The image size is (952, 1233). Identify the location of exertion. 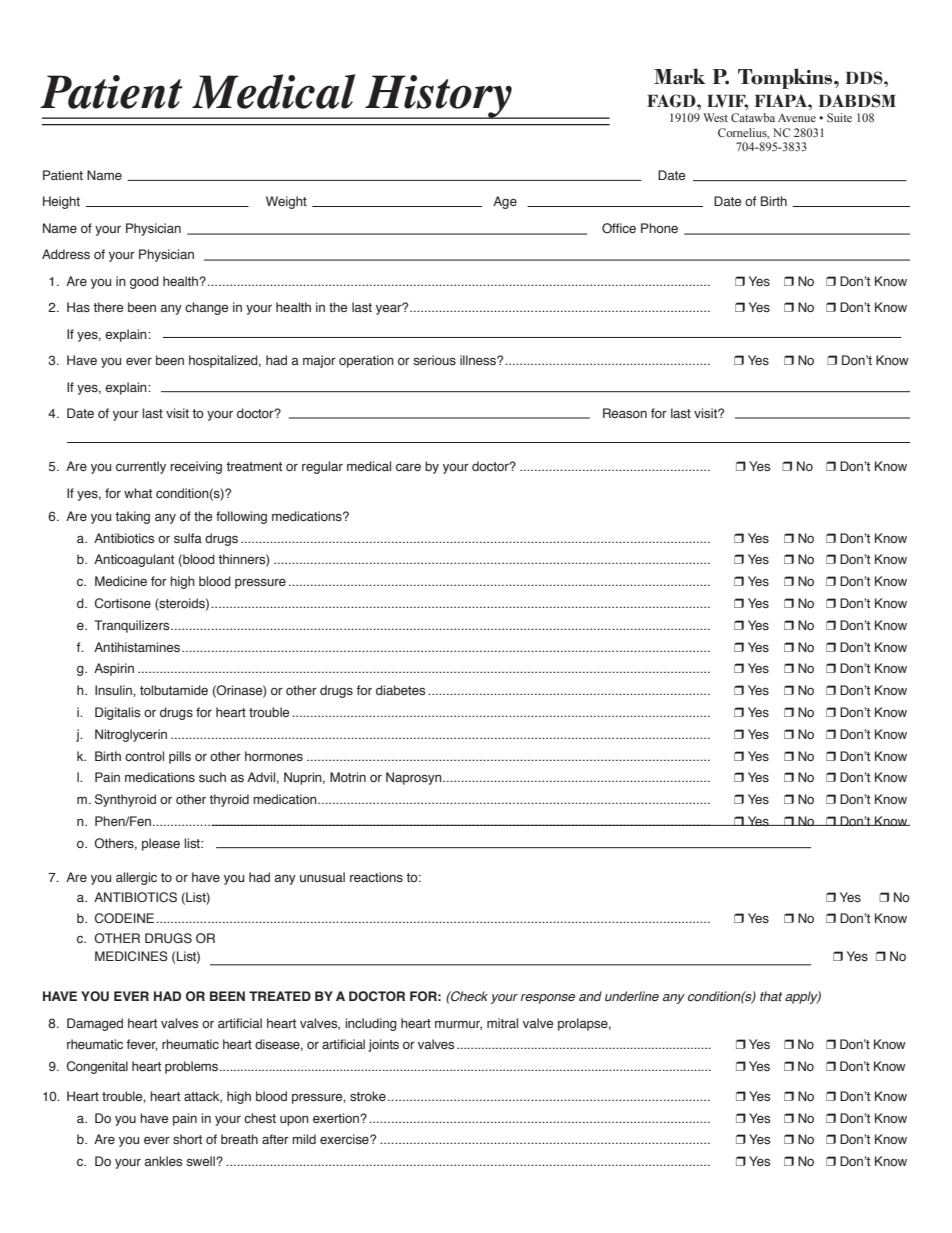
(337, 1118).
